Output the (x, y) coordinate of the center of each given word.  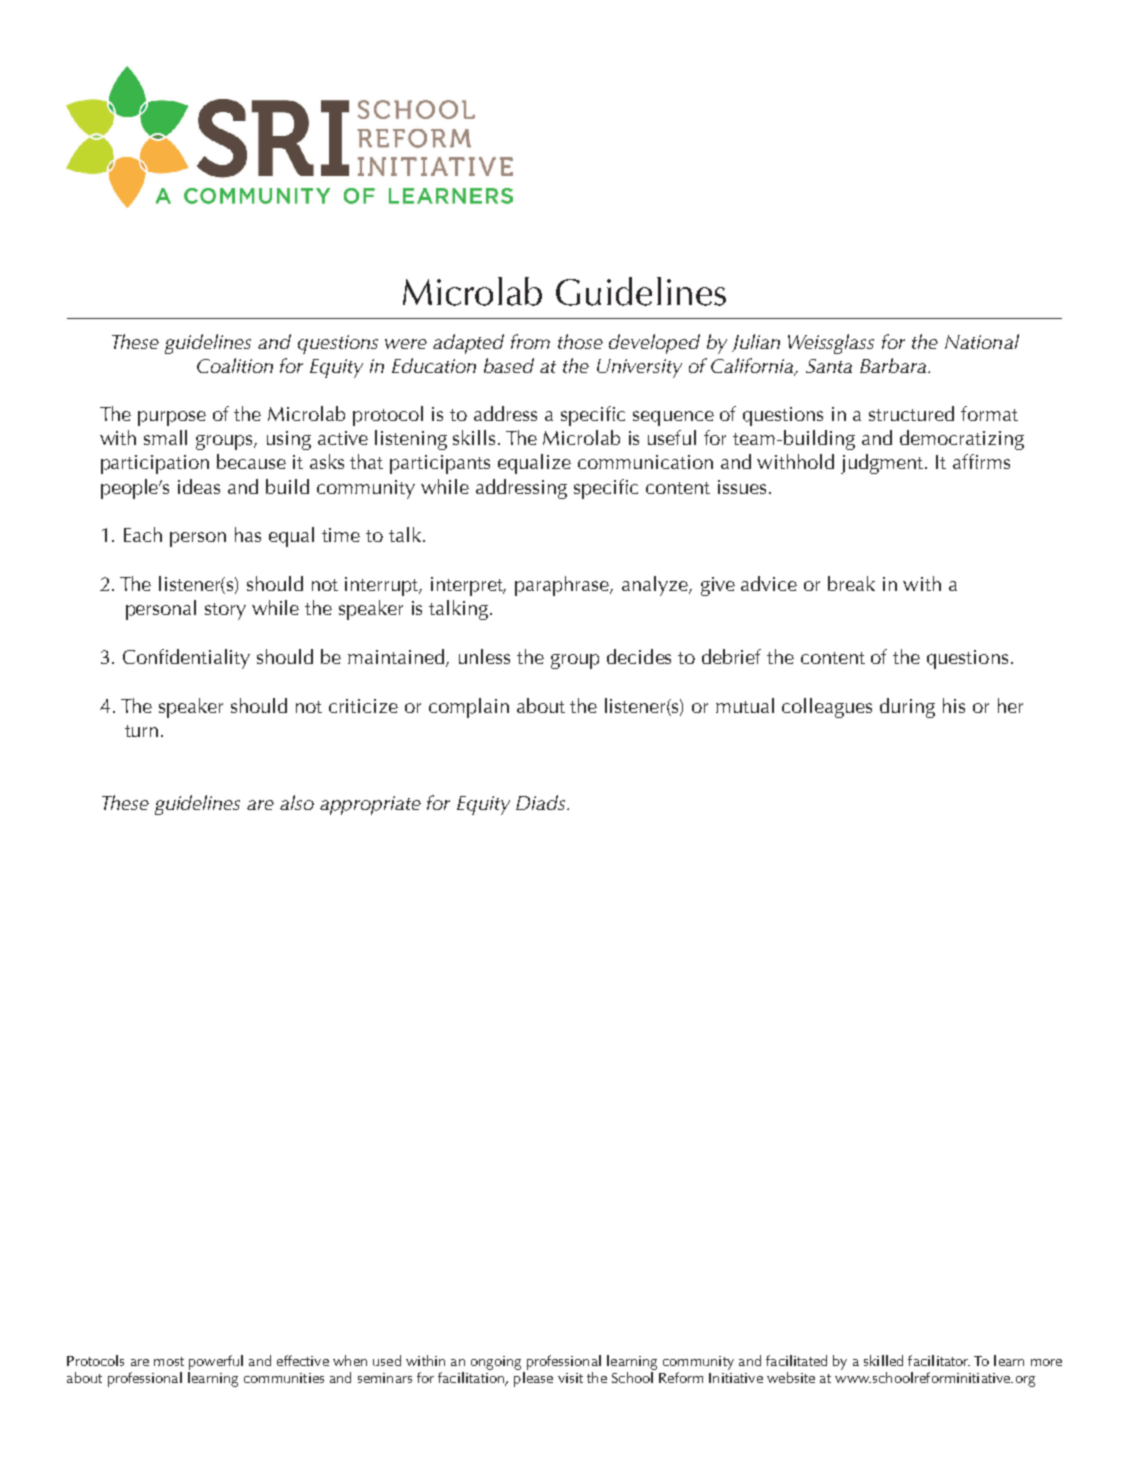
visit (570, 1378)
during (907, 708)
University (639, 368)
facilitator (939, 1360)
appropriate (370, 805)
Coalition (235, 365)
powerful (216, 1362)
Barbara (893, 365)
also (297, 802)
